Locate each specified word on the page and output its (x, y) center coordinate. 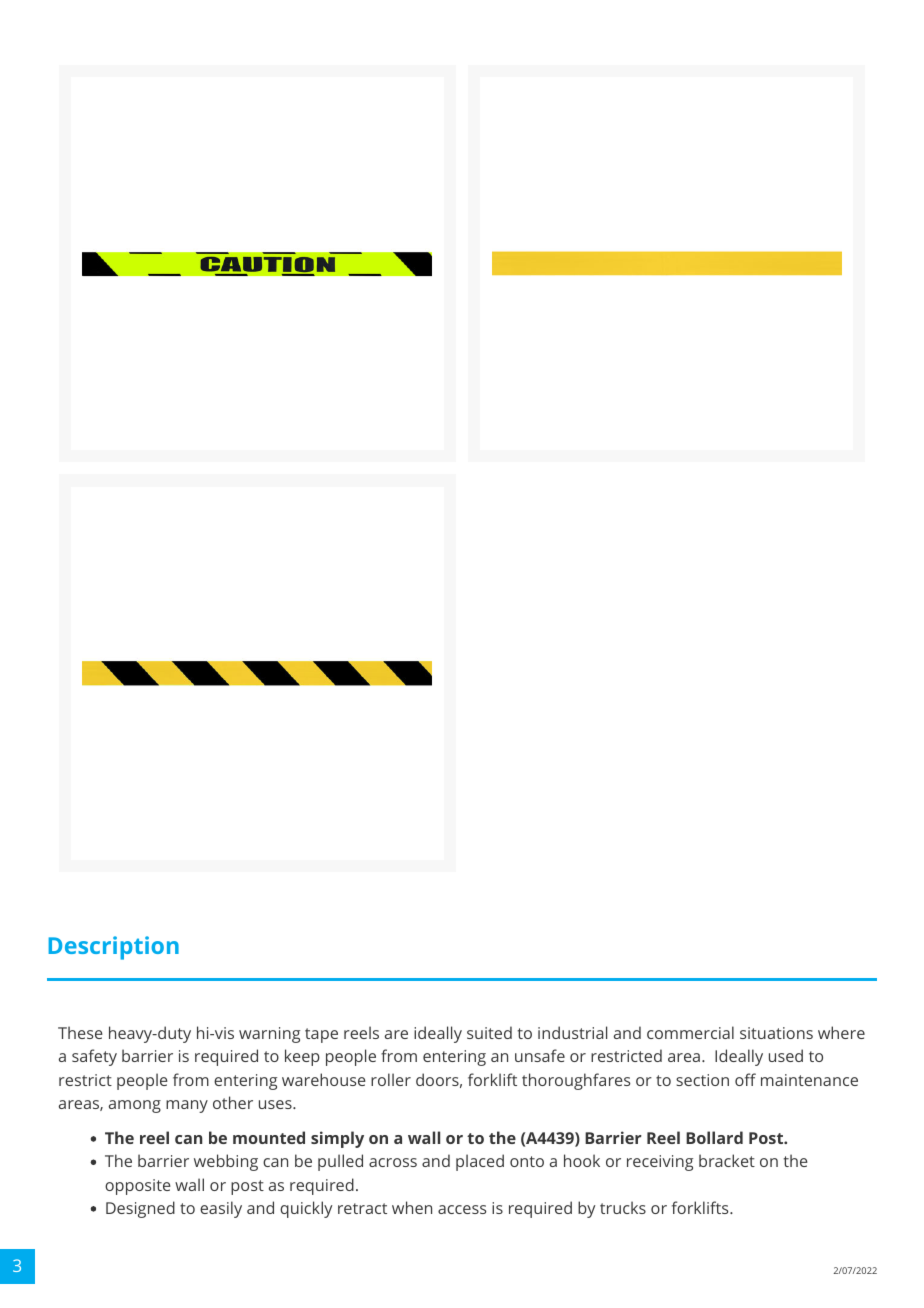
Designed (140, 1209)
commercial (690, 1032)
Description (113, 948)
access (462, 1209)
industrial (572, 1032)
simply (337, 1139)
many (187, 1106)
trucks (623, 1207)
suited (489, 1032)
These (80, 1032)
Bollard (714, 1137)
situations (776, 1033)
